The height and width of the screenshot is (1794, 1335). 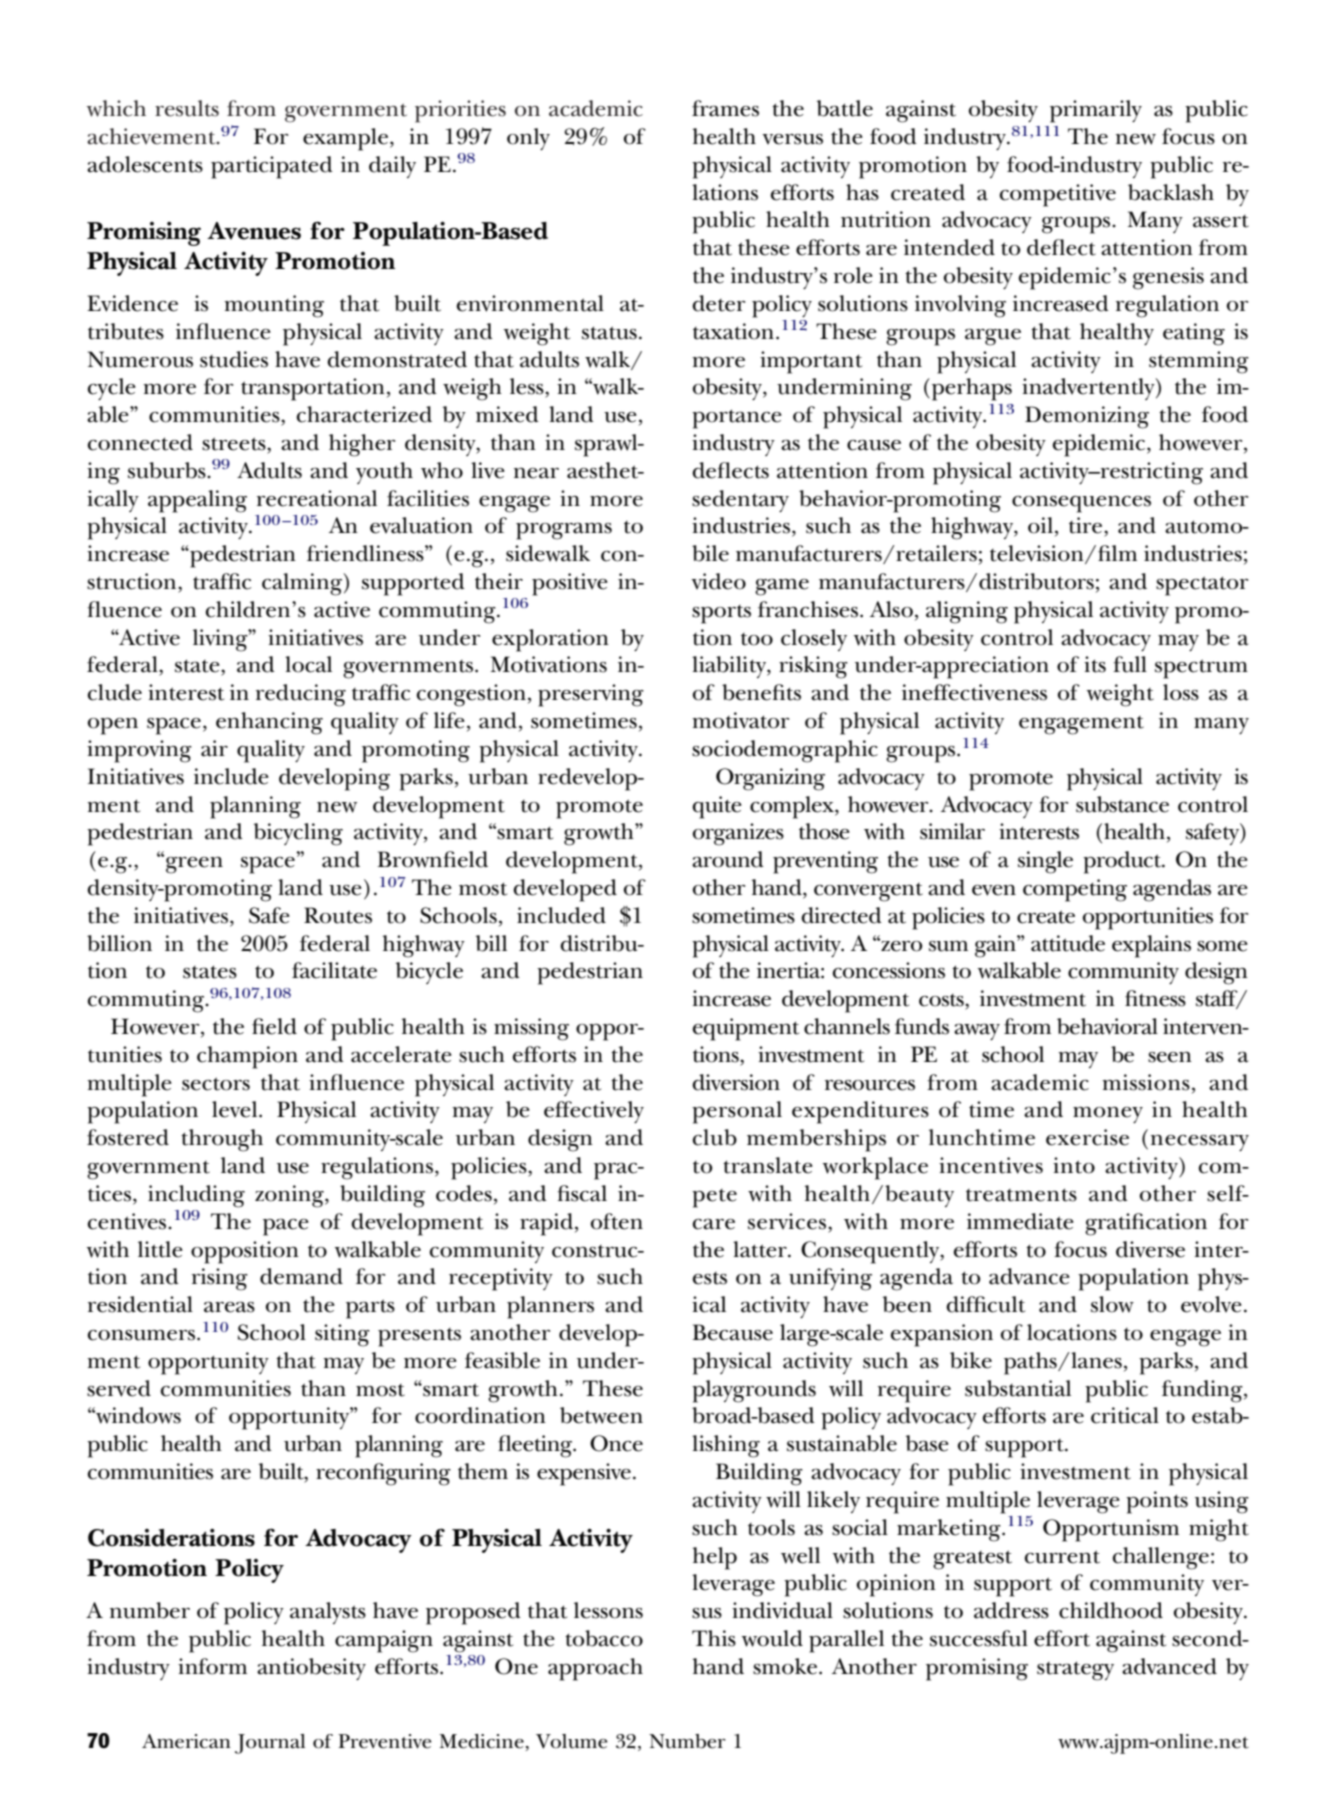 What do you see at coordinates (338, 915) in the screenshot?
I see `Routes` at bounding box center [338, 915].
